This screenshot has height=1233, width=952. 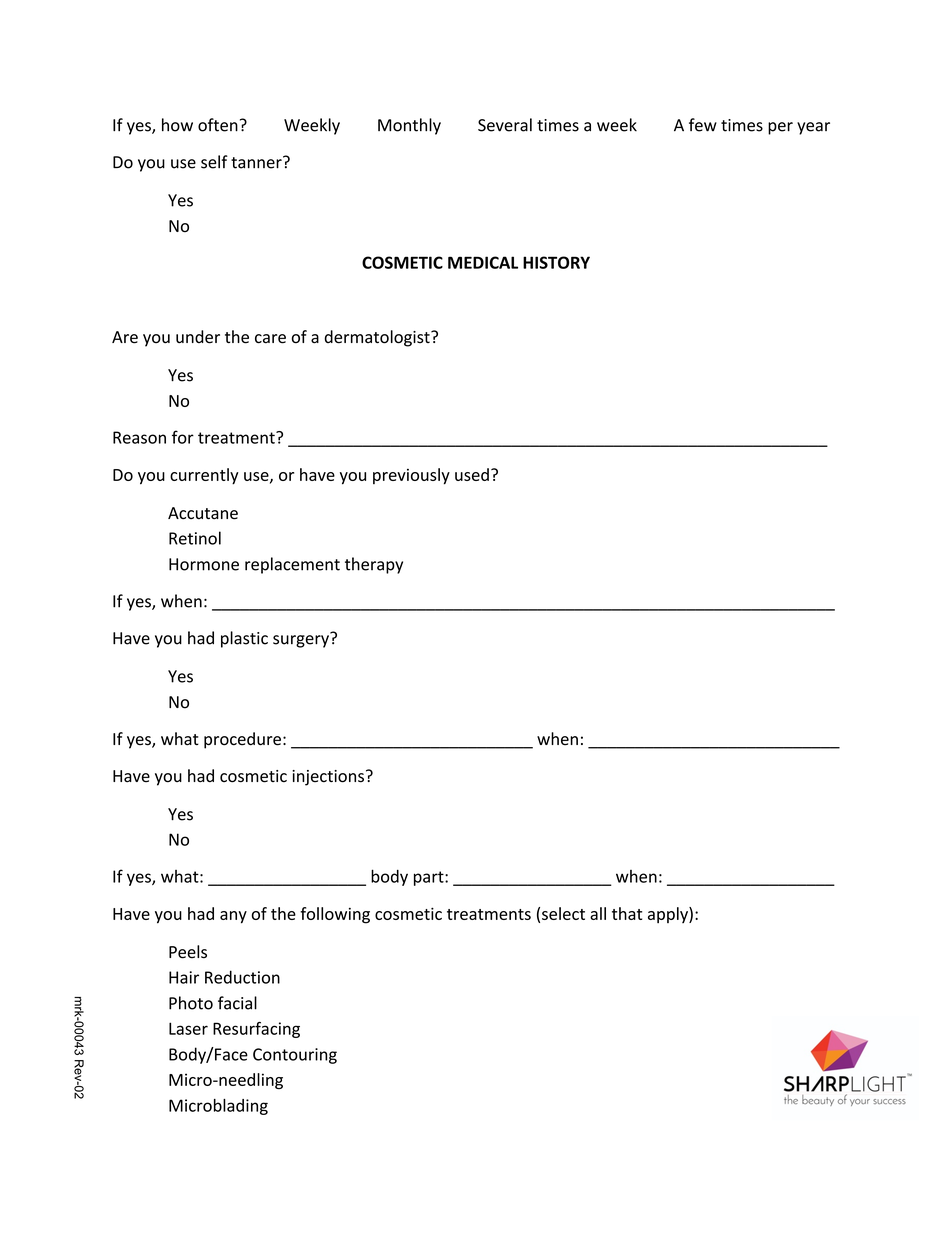 I want to click on under, so click(x=198, y=337).
